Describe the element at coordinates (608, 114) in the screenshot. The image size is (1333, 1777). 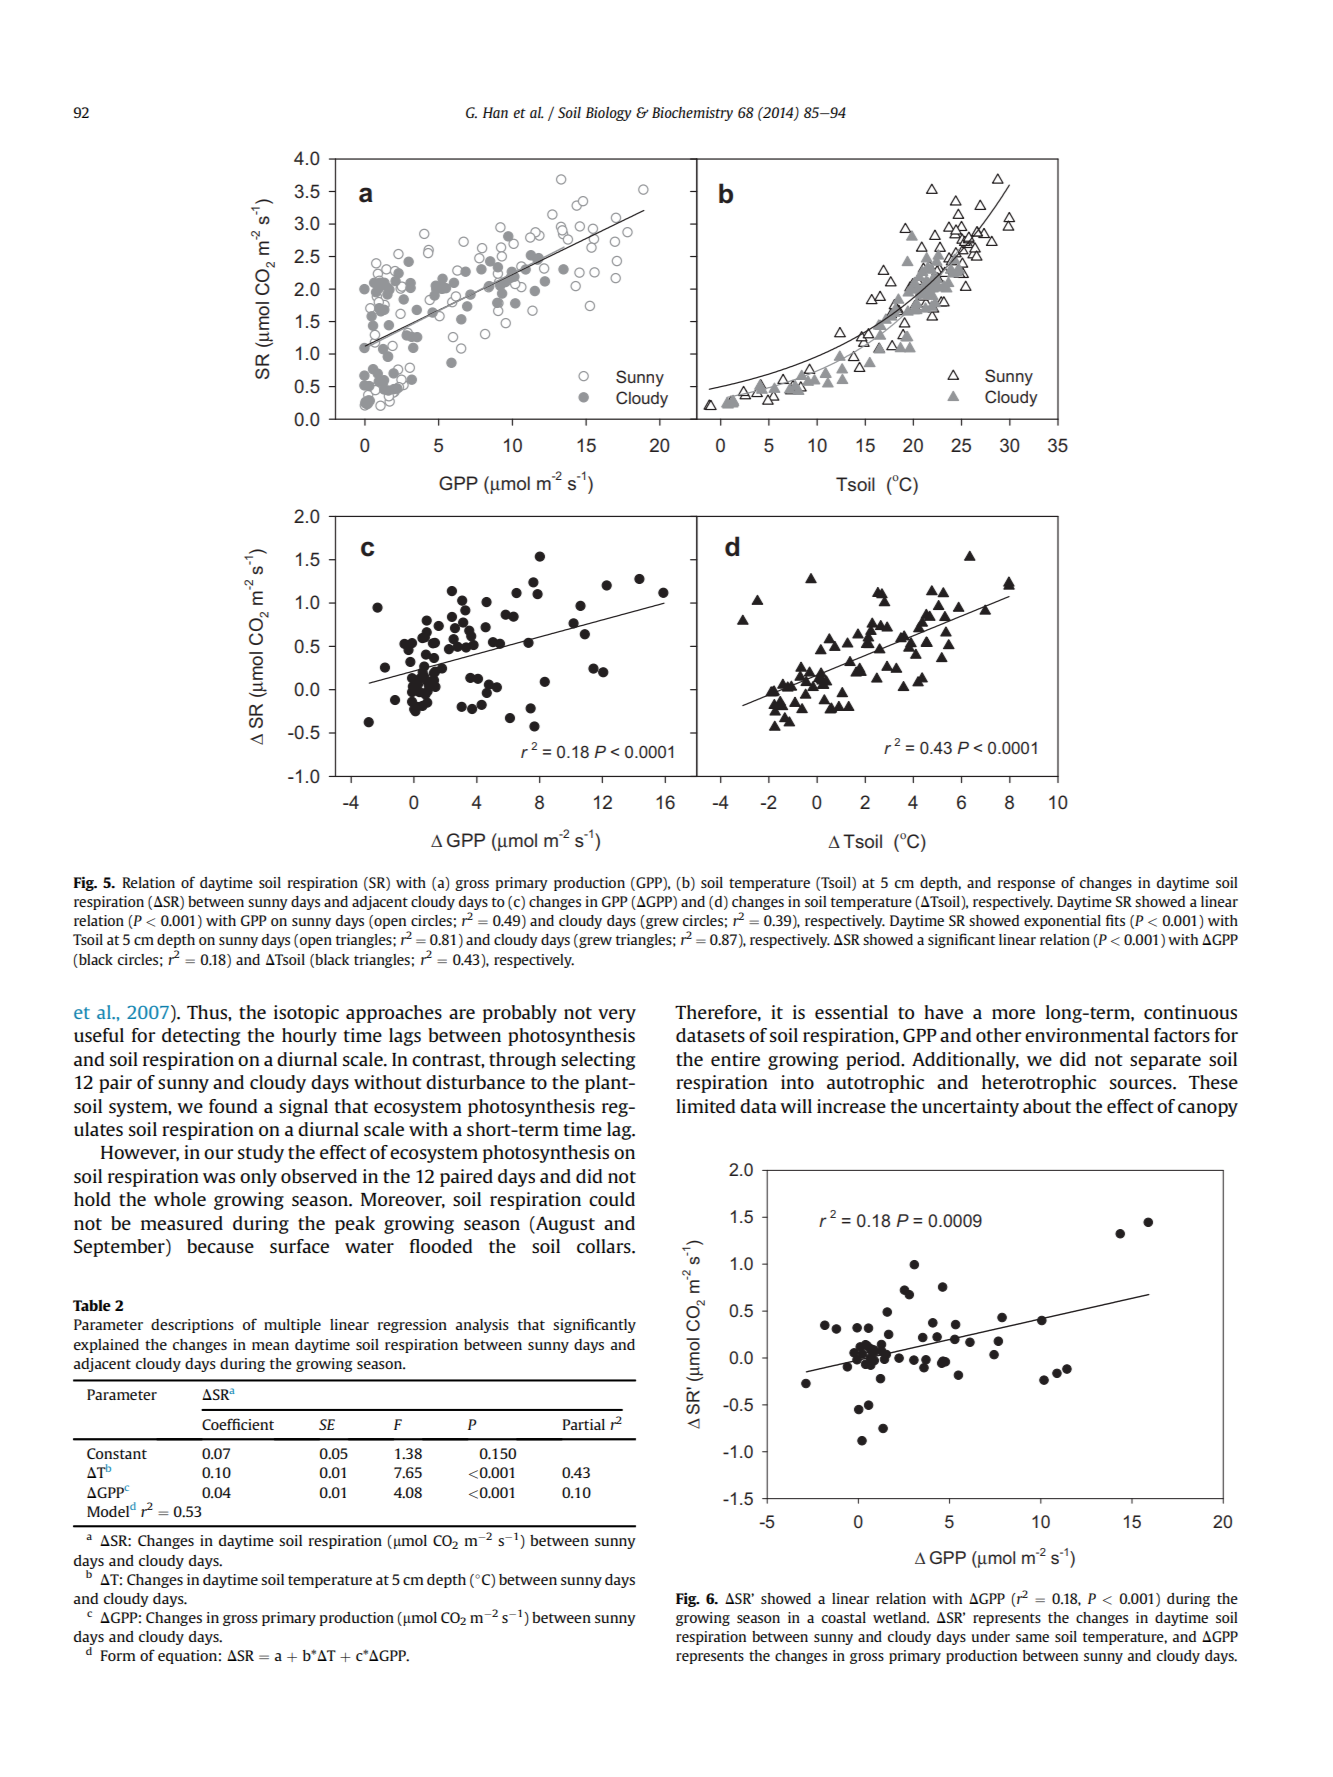
I see `Biology` at that location.
